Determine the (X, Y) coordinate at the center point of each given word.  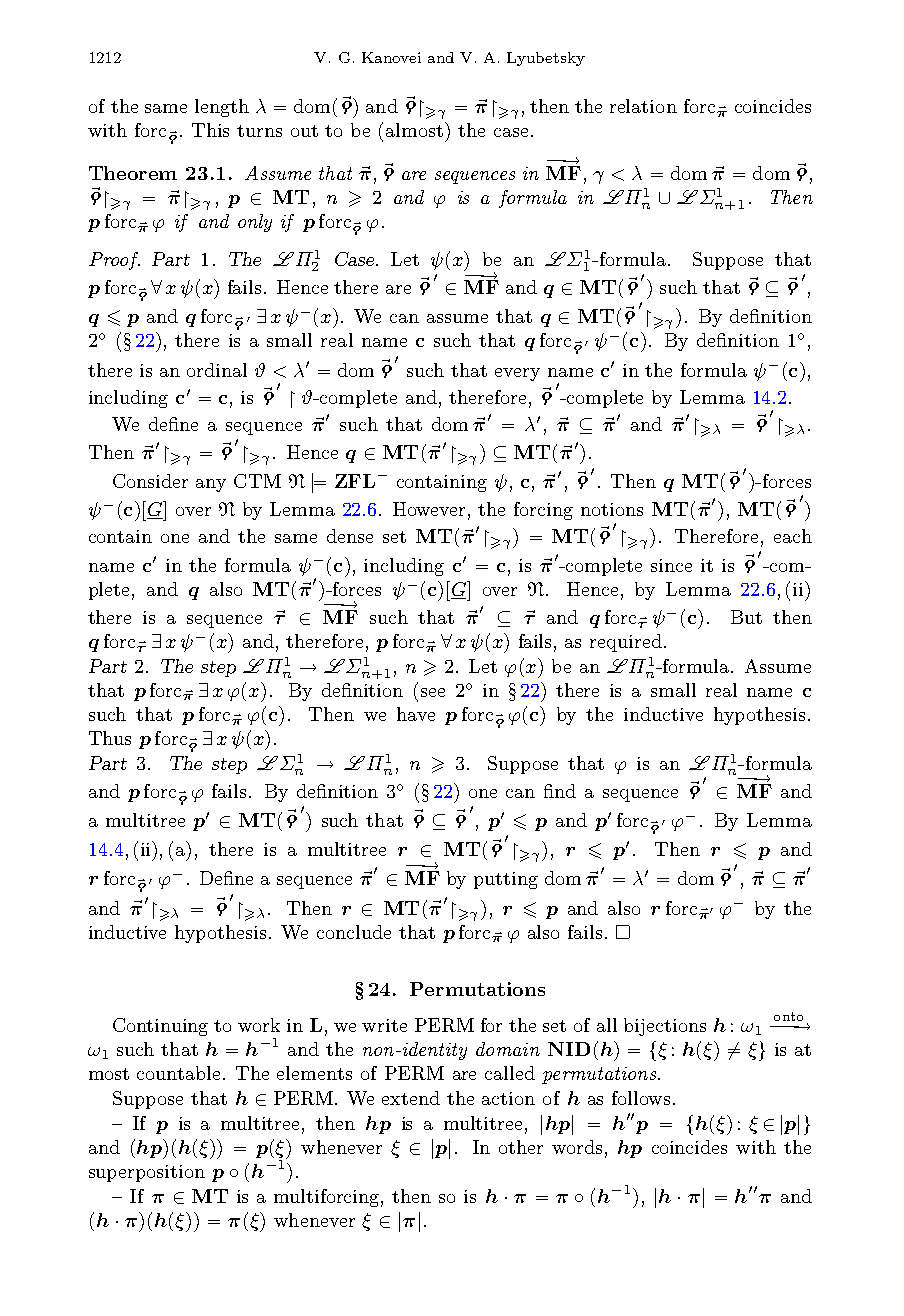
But (746, 617)
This (210, 130)
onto (788, 1016)
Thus (110, 738)
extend (411, 1098)
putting (506, 880)
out (304, 131)
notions (612, 509)
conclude (354, 932)
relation (643, 106)
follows (641, 1098)
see (433, 692)
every (517, 374)
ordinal (217, 370)
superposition (147, 1173)
